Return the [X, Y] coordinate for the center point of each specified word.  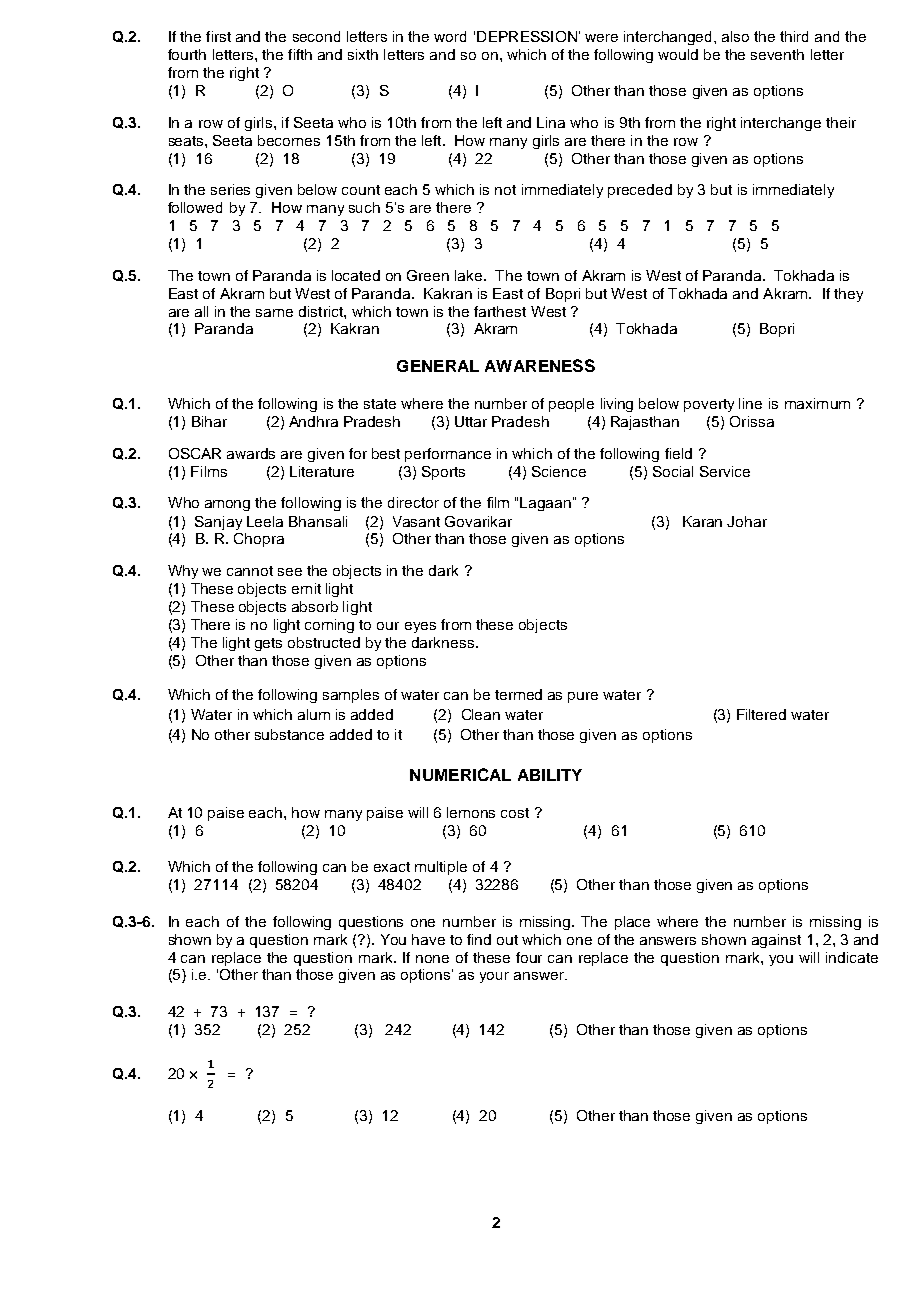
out [507, 940]
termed [518, 694]
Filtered [761, 714]
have [428, 939]
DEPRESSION [527, 36]
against [776, 941]
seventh [777, 54]
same [274, 313]
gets [268, 644]
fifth [300, 54]
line [750, 403]
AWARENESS [540, 365]
